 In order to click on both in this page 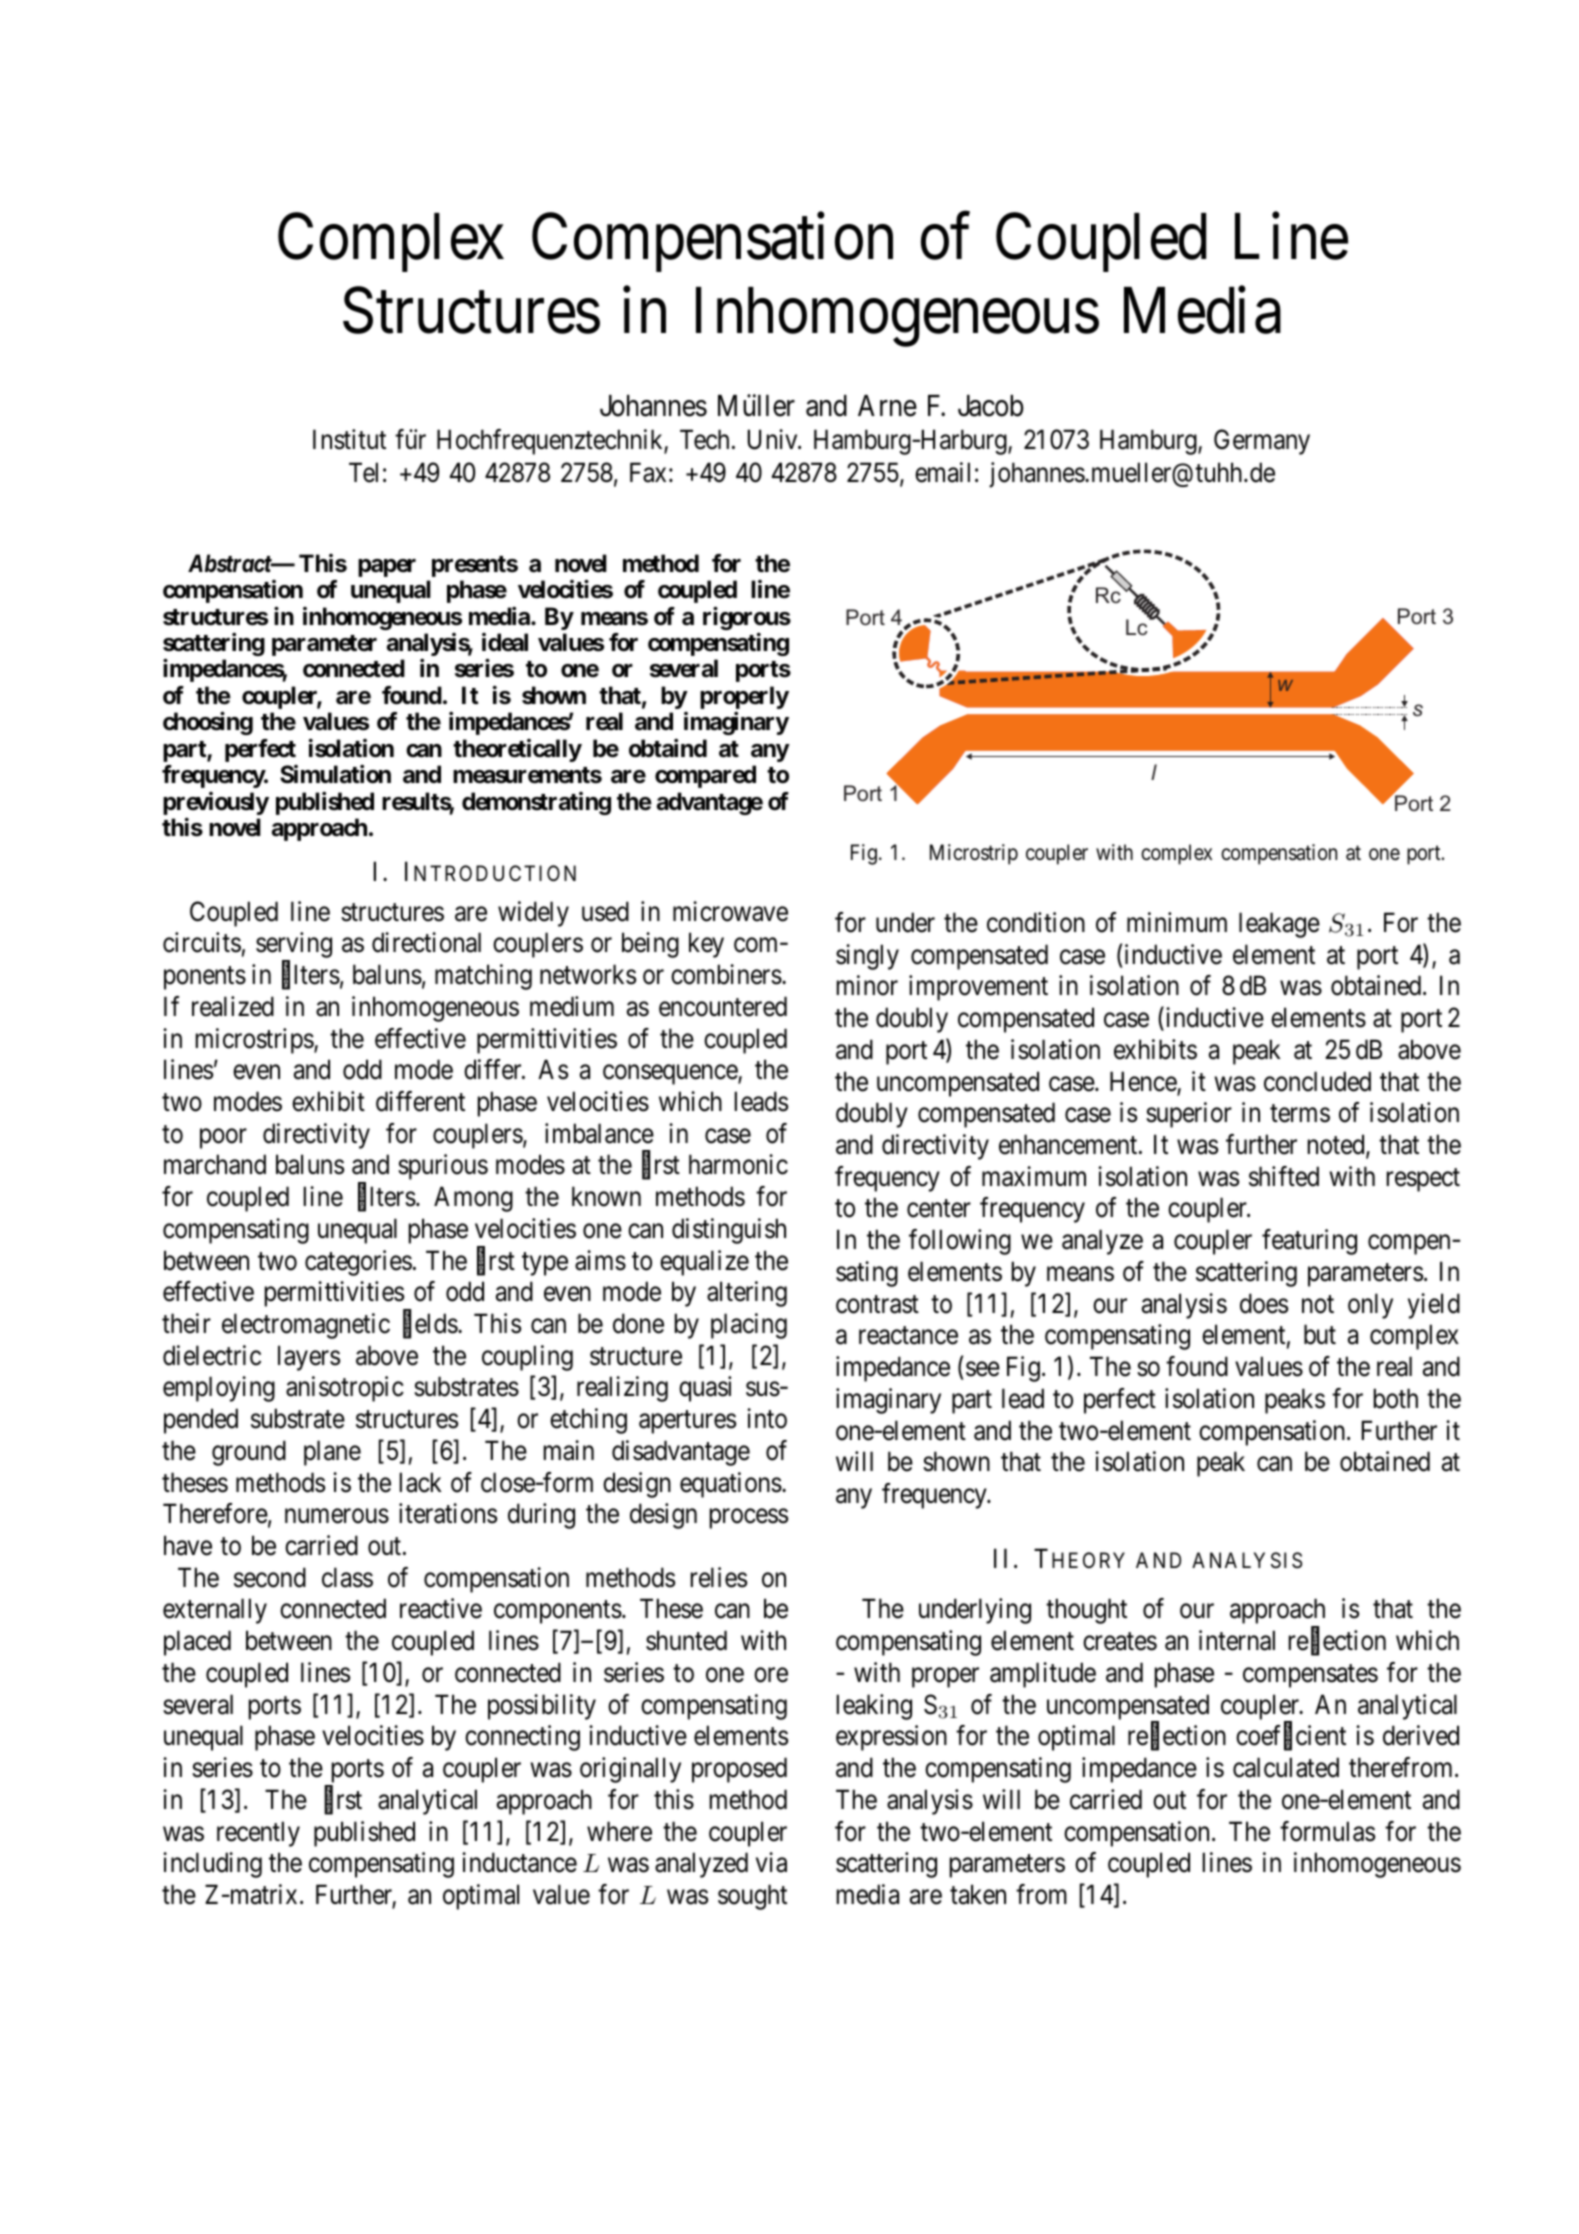, I will do `click(1396, 1398)`.
